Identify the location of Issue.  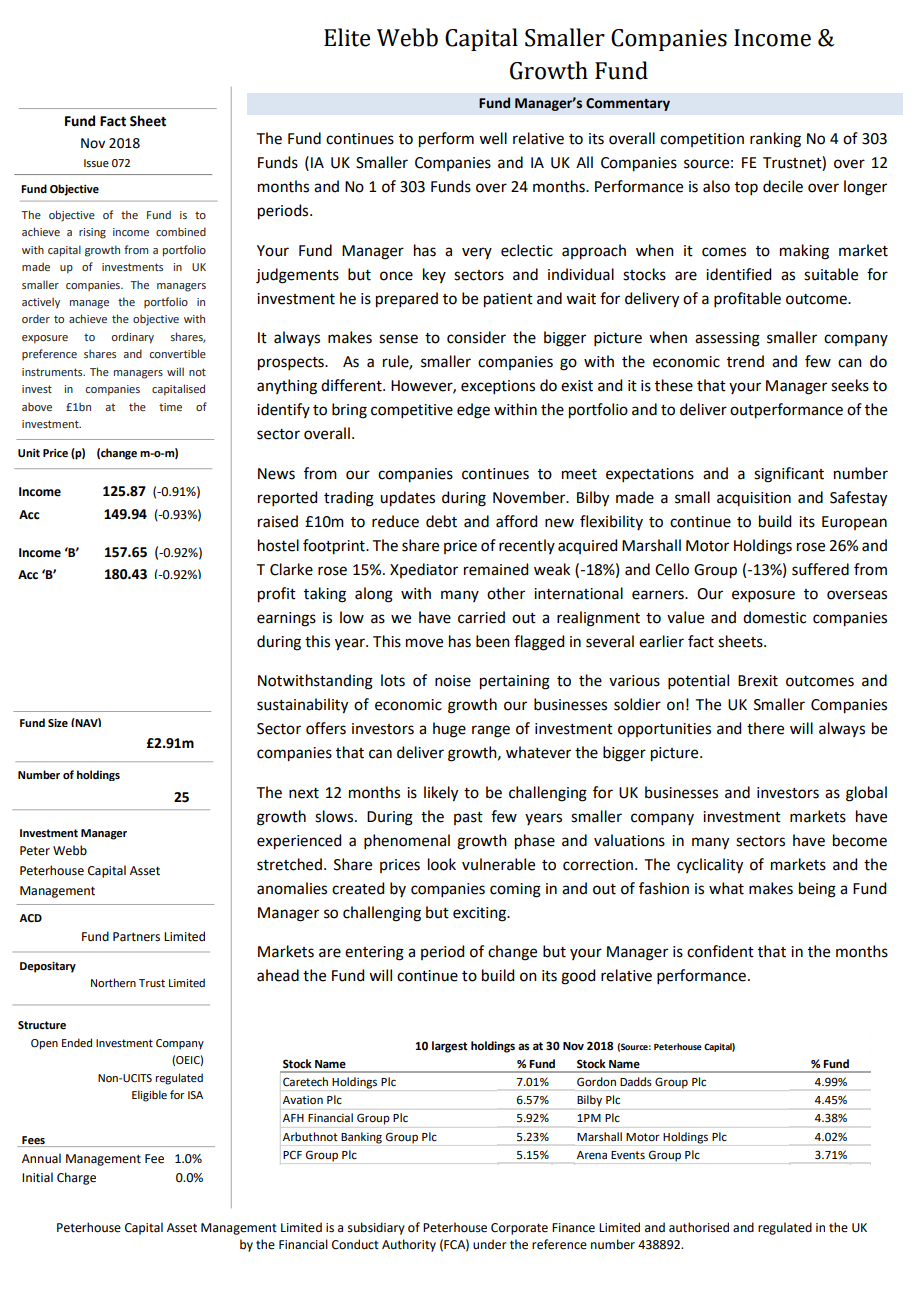
(96, 163).
